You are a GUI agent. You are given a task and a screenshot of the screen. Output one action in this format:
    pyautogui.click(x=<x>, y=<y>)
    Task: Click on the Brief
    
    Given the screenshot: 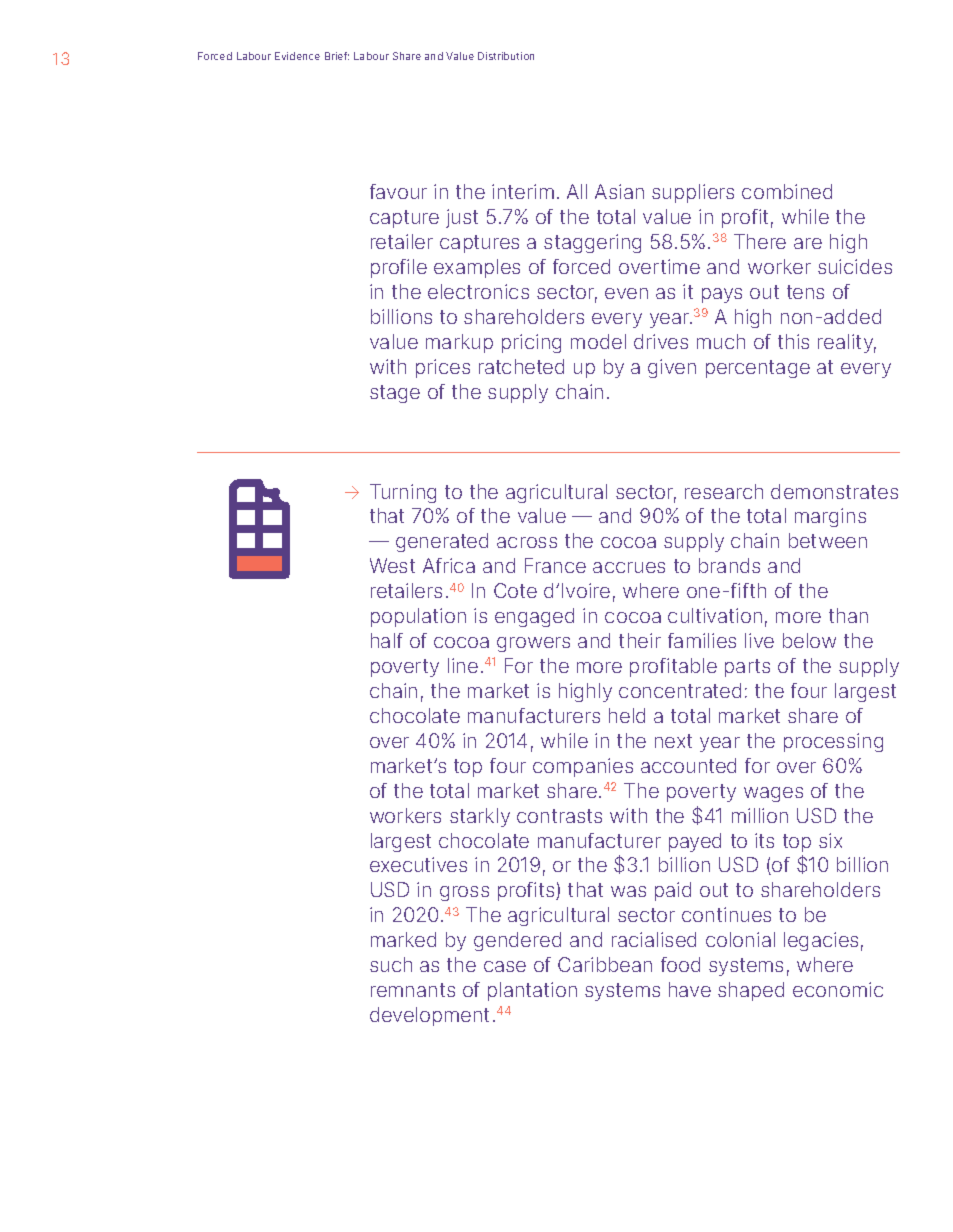 What is the action you would take?
    pyautogui.click(x=337, y=56)
